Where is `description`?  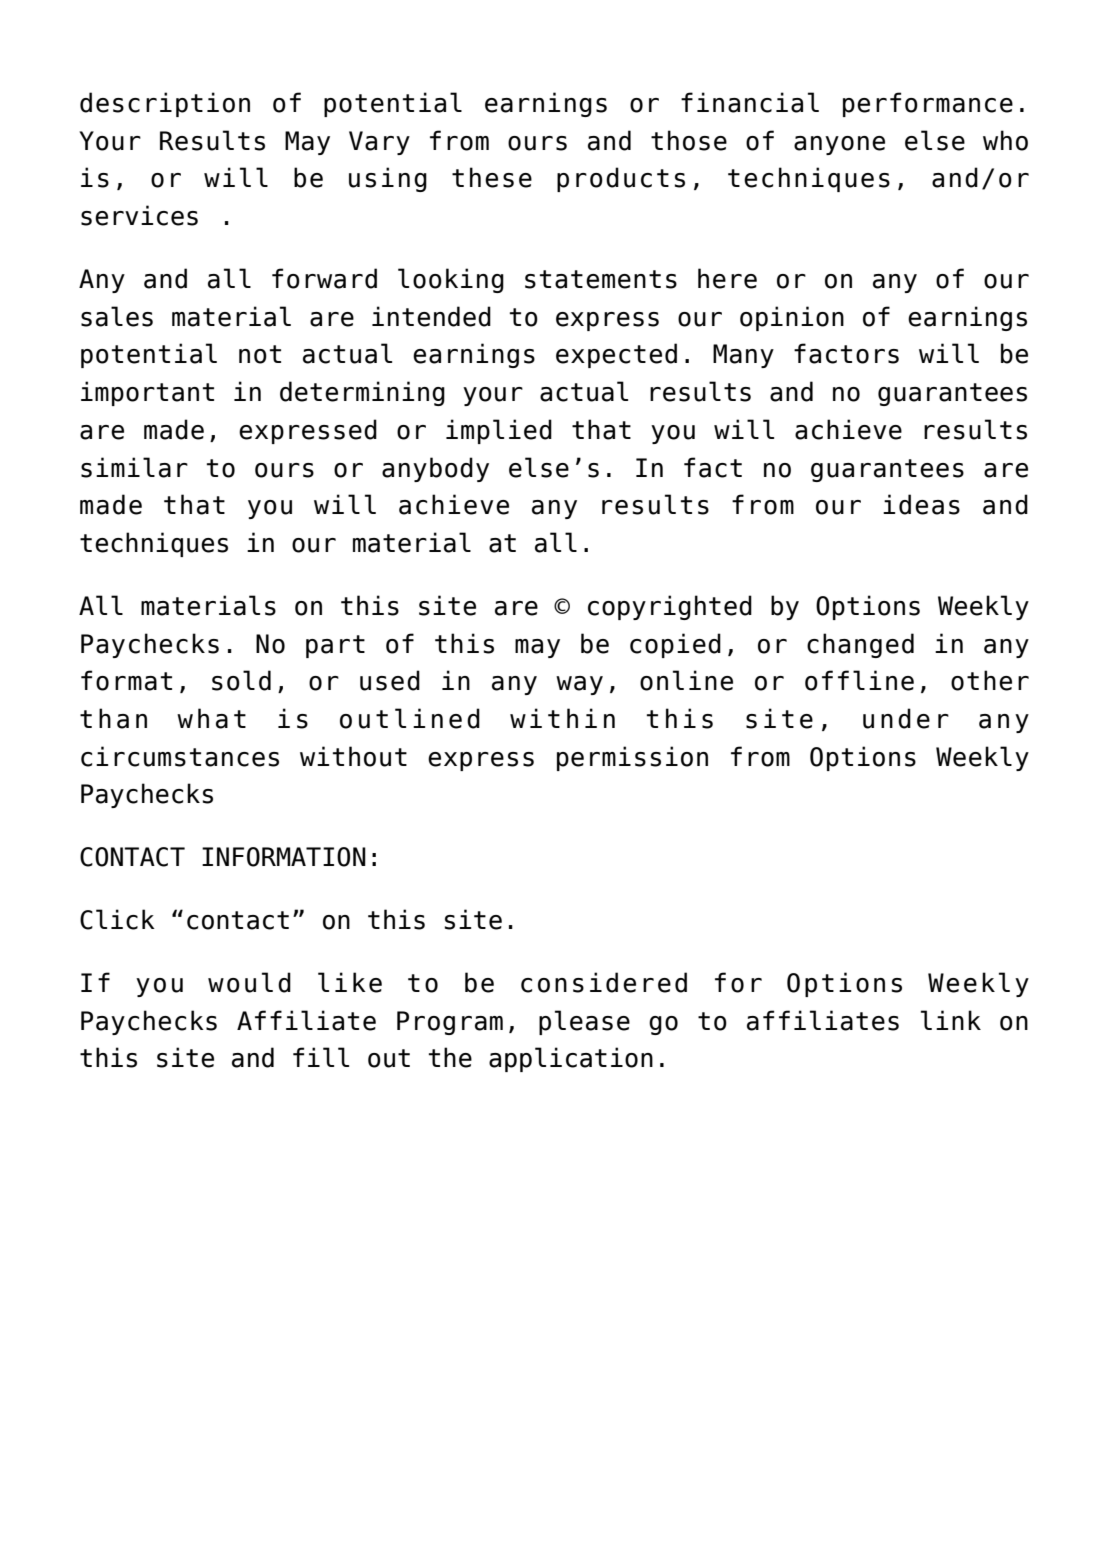
description is located at coordinates (165, 104).
